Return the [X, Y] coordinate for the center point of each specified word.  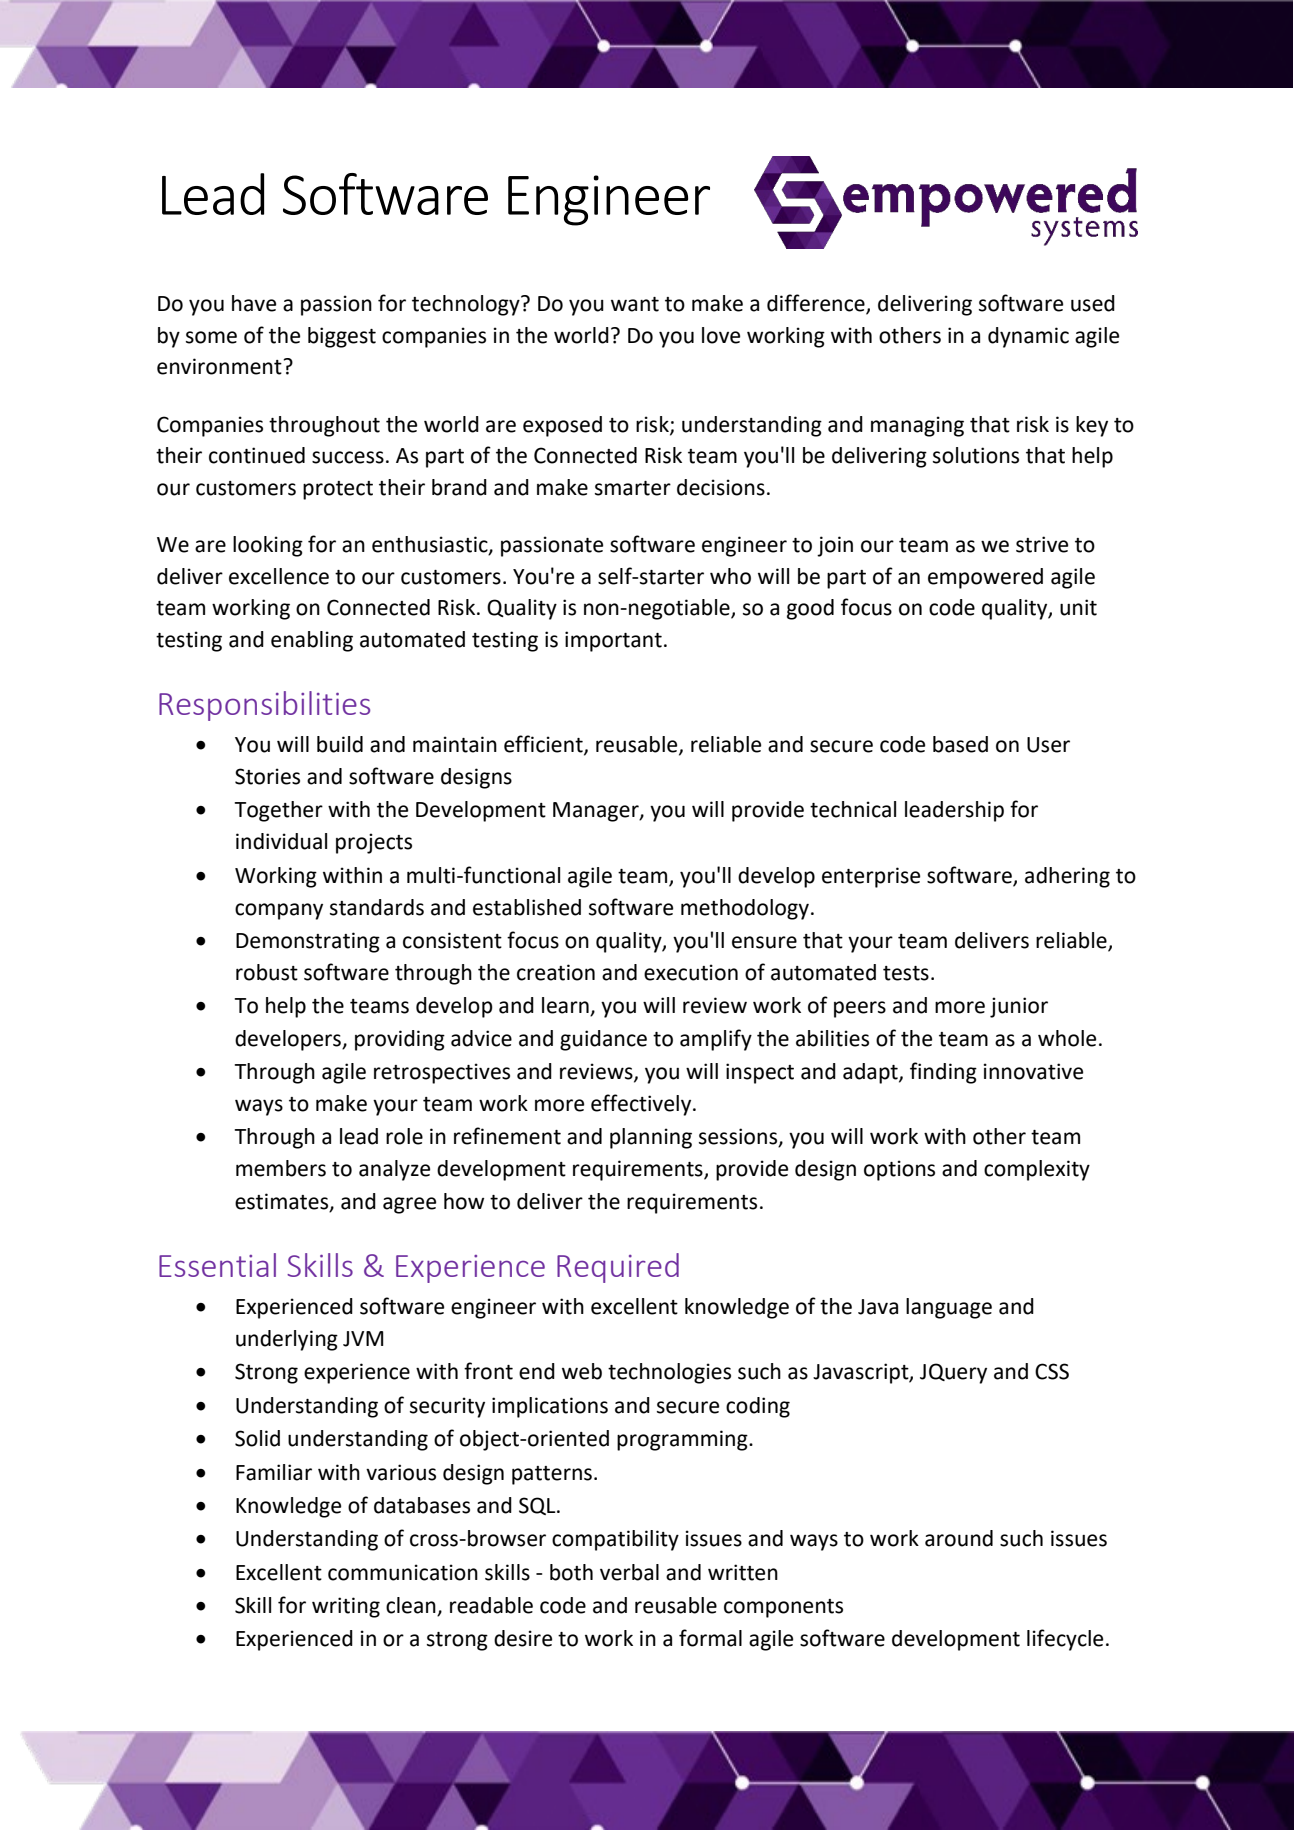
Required [618, 1268]
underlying [287, 1340]
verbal [629, 1572]
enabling [312, 641]
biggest [342, 337]
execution [691, 972]
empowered [985, 578]
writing [346, 1607]
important [613, 641]
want [635, 304]
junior [1019, 1007]
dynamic [1028, 337]
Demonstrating [308, 942]
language [949, 1308]
